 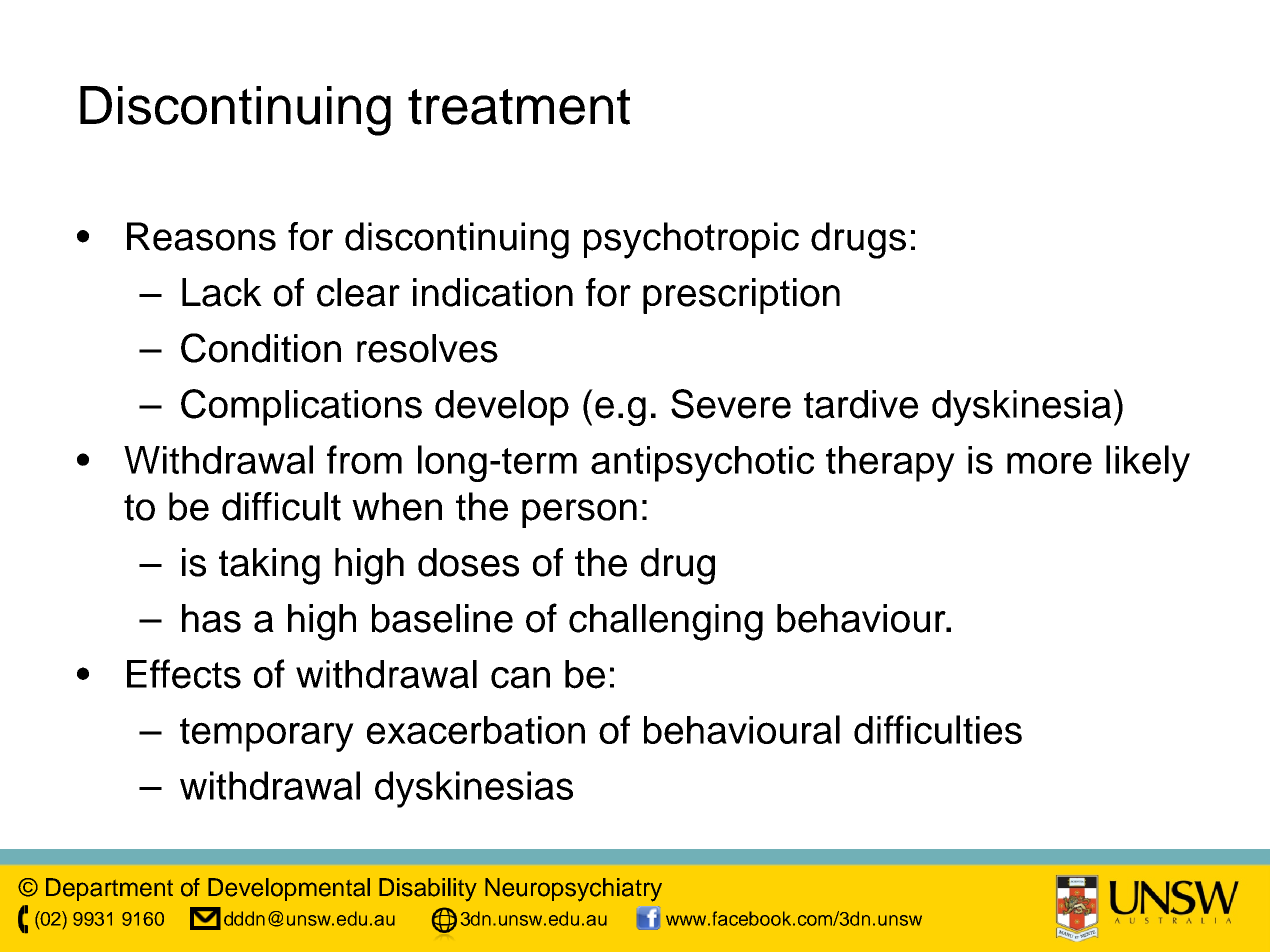 I want to click on person, so click(x=579, y=513).
